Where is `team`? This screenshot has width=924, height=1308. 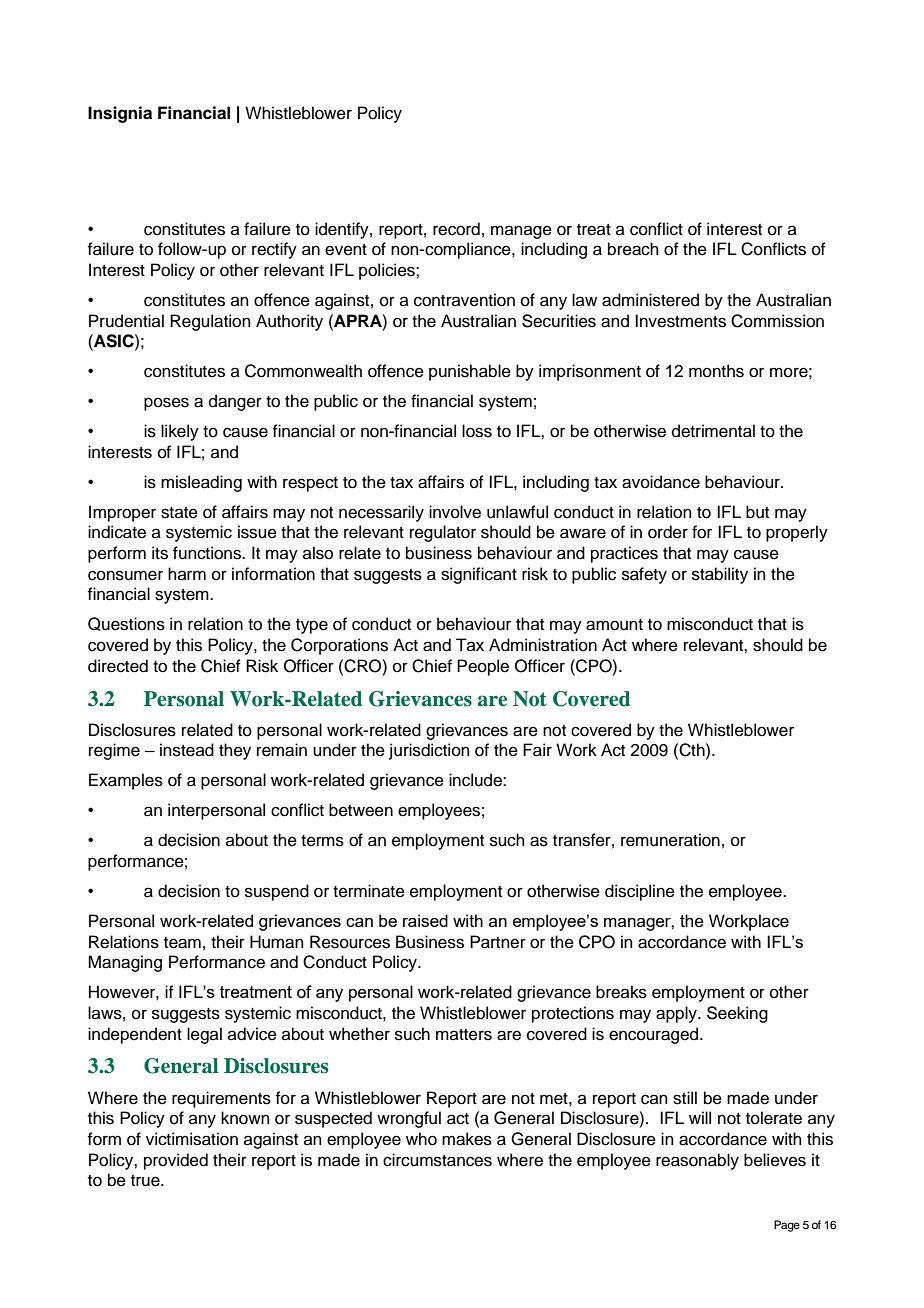 team is located at coordinates (182, 943).
